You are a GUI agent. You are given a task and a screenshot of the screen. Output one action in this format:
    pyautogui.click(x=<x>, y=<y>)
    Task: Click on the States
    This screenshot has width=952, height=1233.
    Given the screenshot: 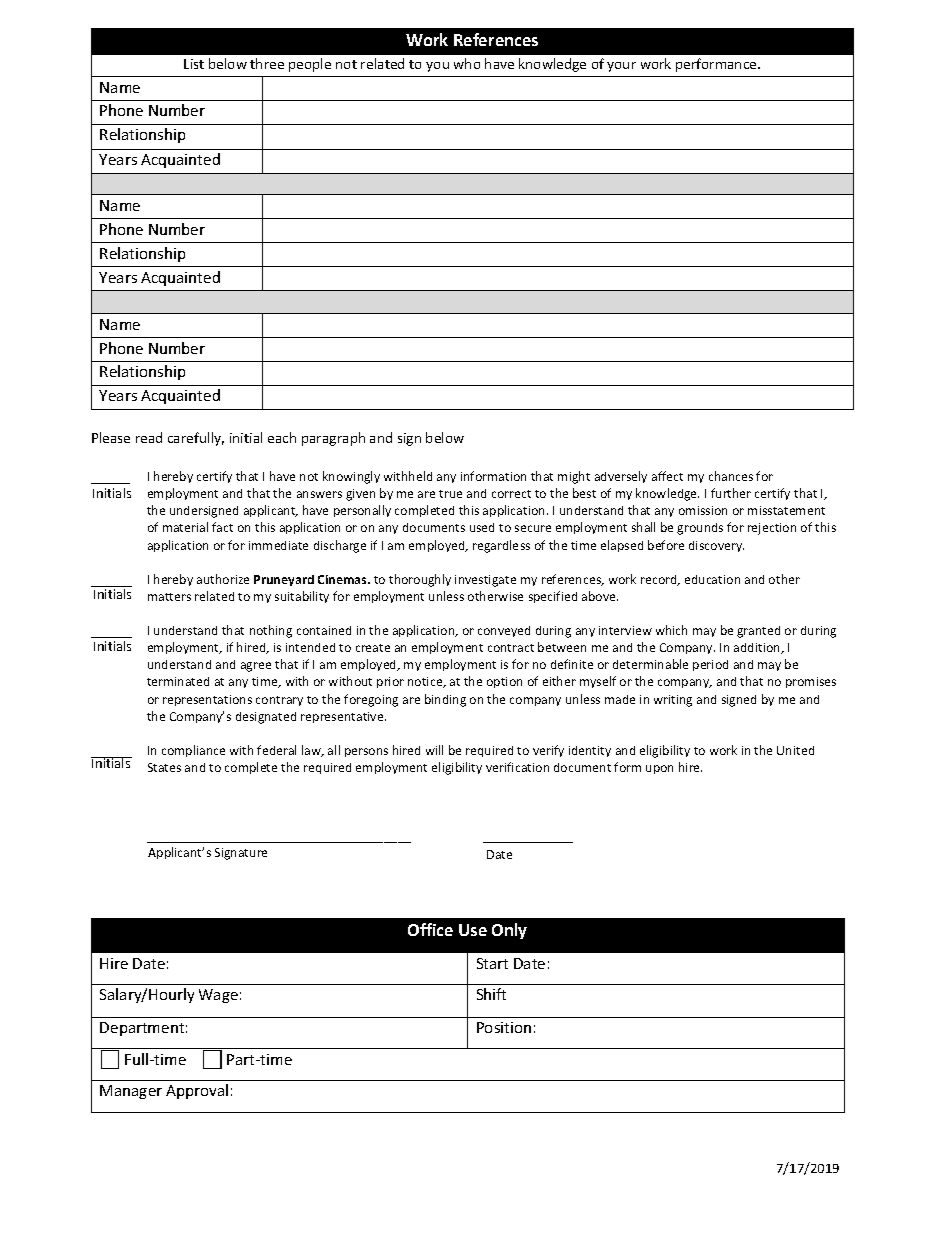 What is the action you would take?
    pyautogui.click(x=164, y=767)
